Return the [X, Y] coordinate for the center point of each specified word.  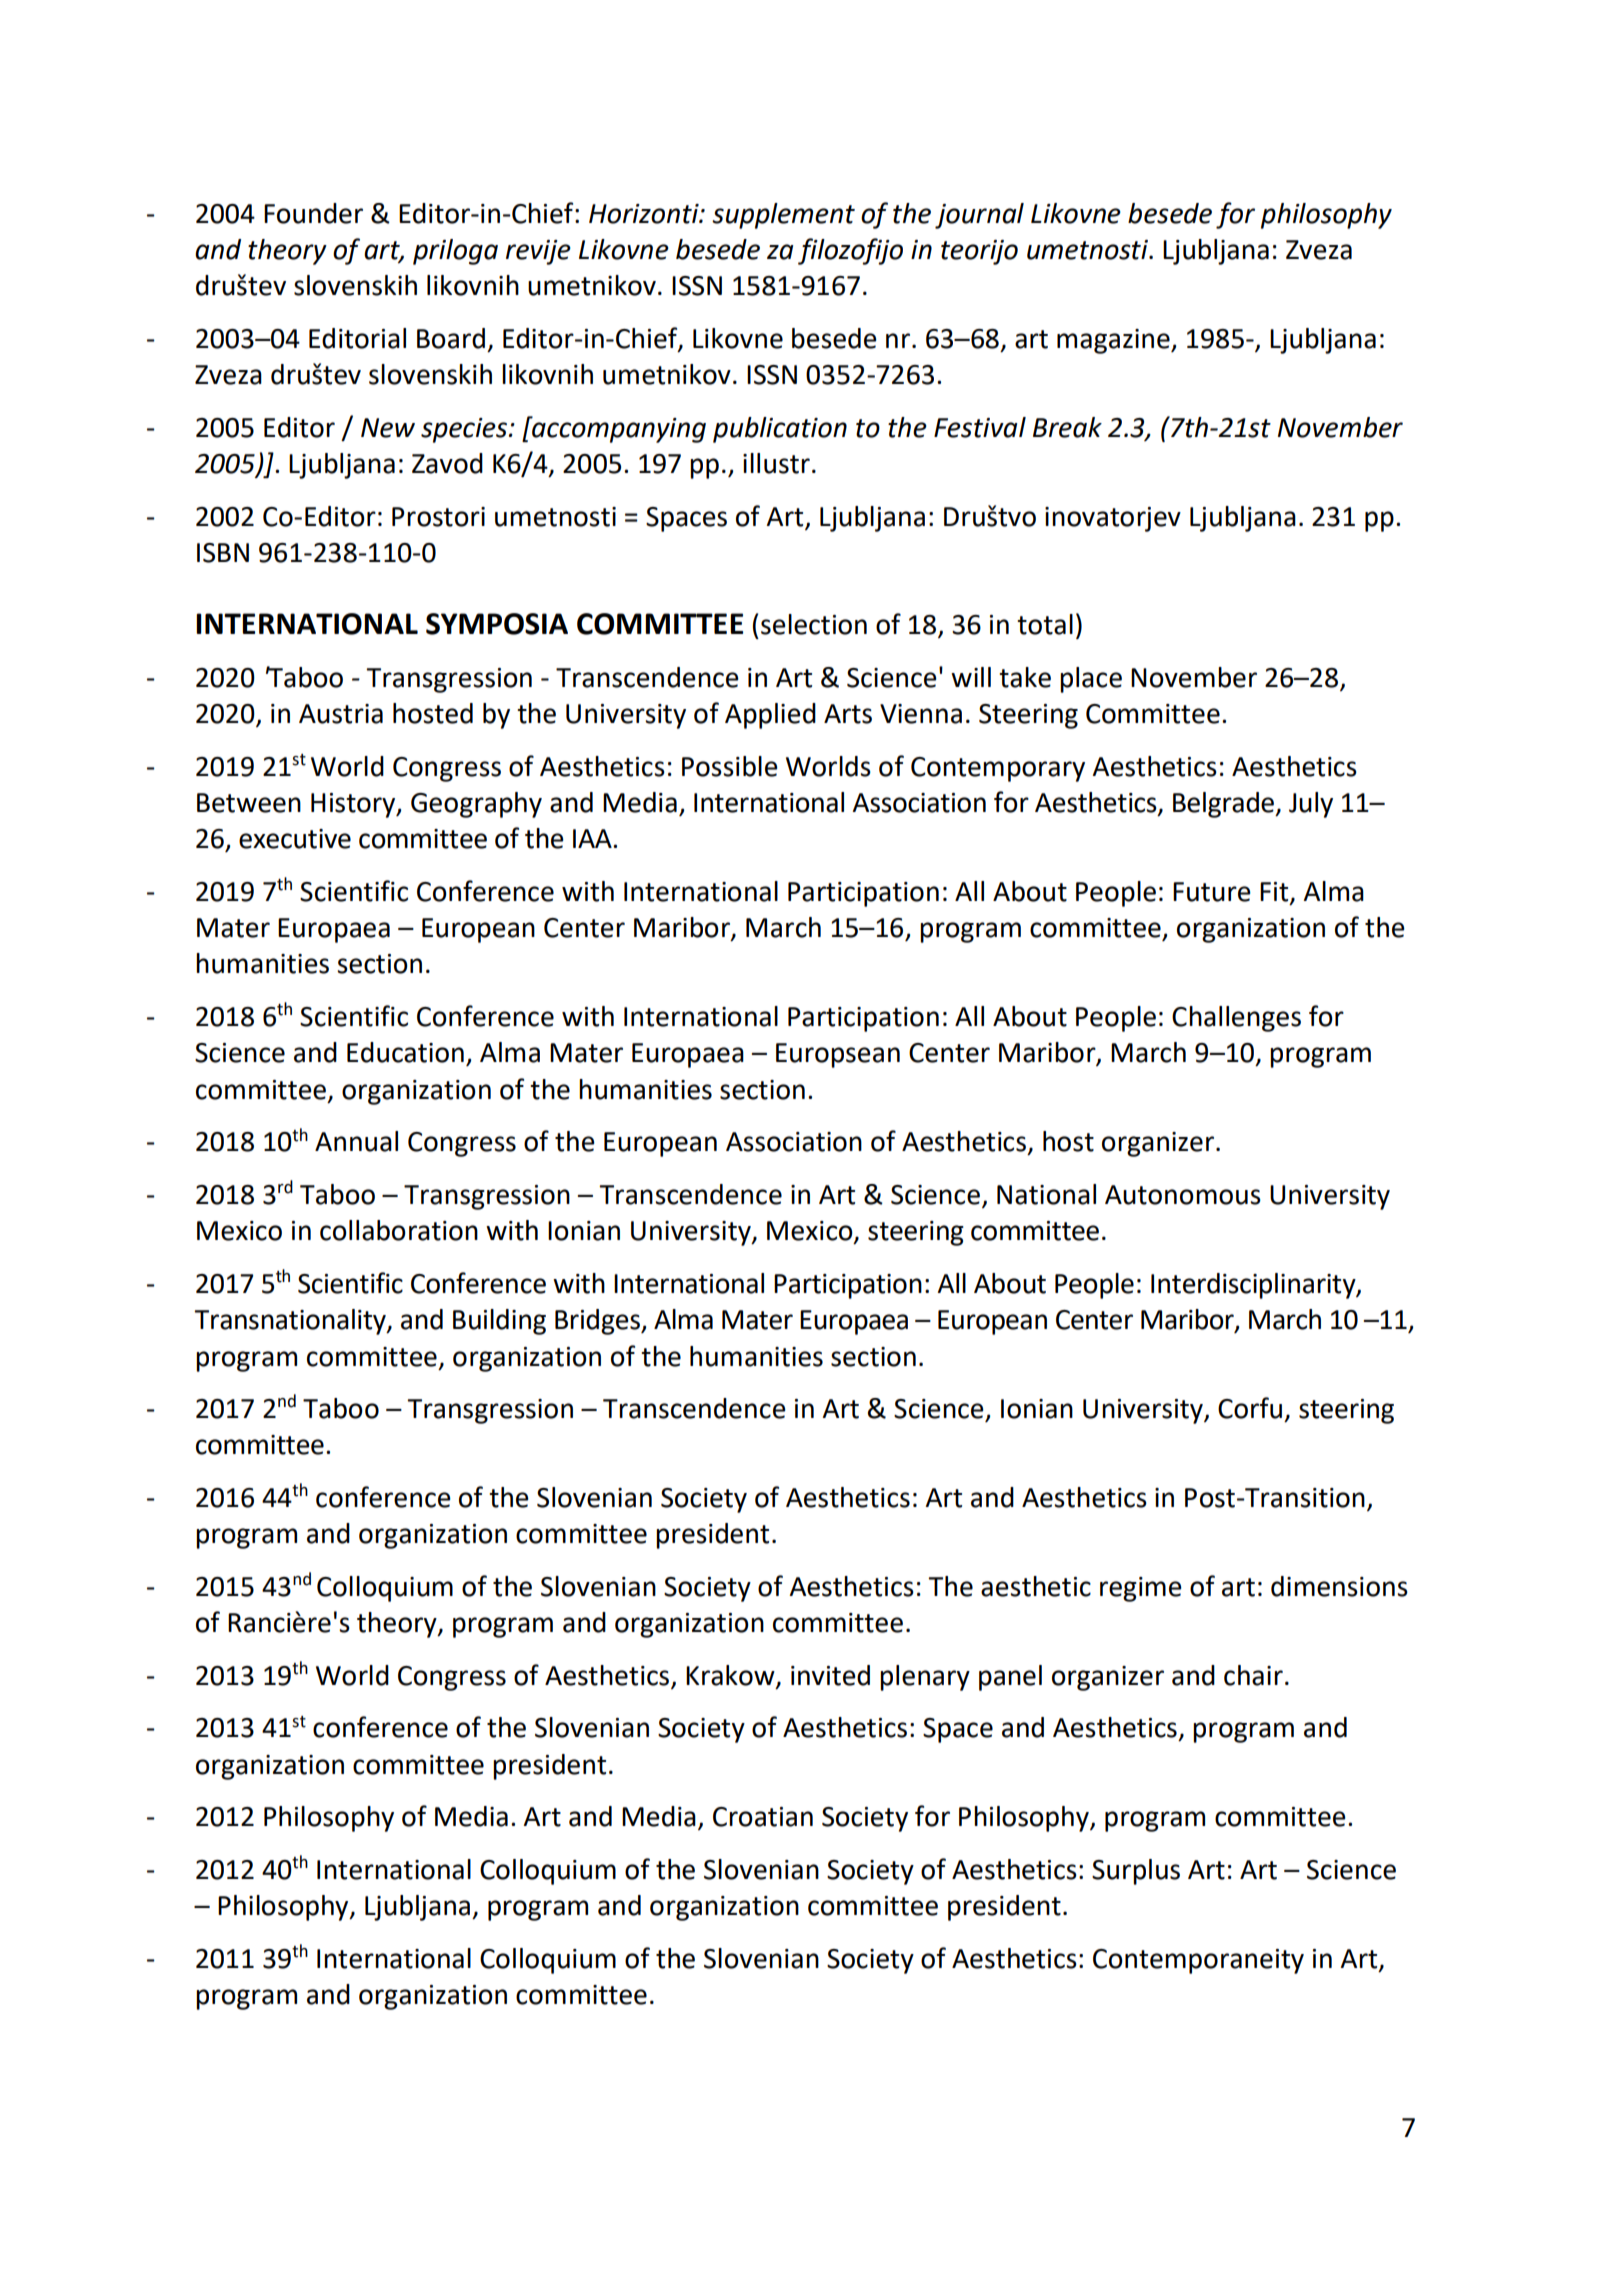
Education [405, 1052]
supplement [783, 216]
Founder [313, 213]
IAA [593, 838]
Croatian [763, 1817]
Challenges [1236, 1019]
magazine [1114, 341]
